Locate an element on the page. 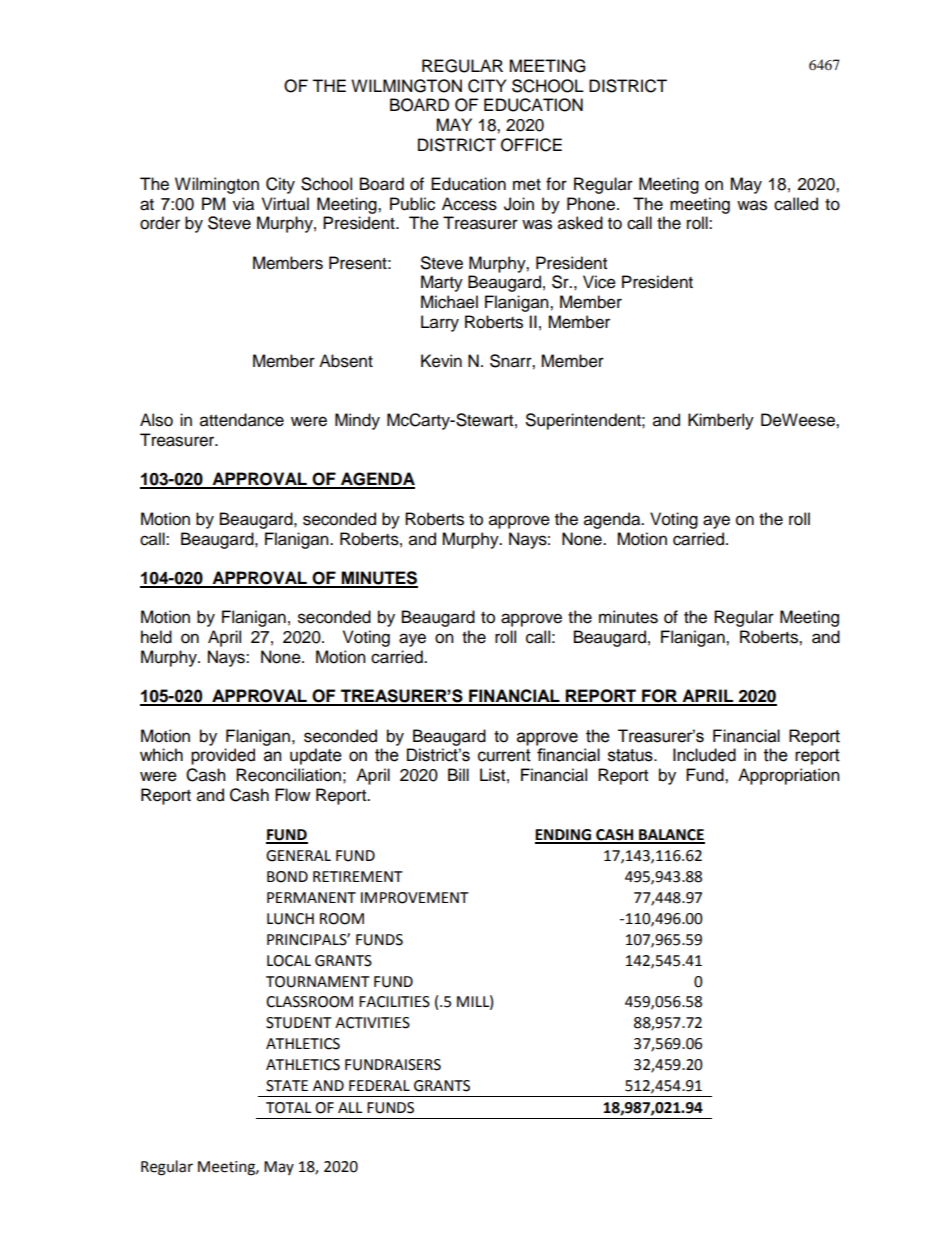 Image resolution: width=952 pixels, height=1233 pixels. Access is located at coordinates (469, 204).
